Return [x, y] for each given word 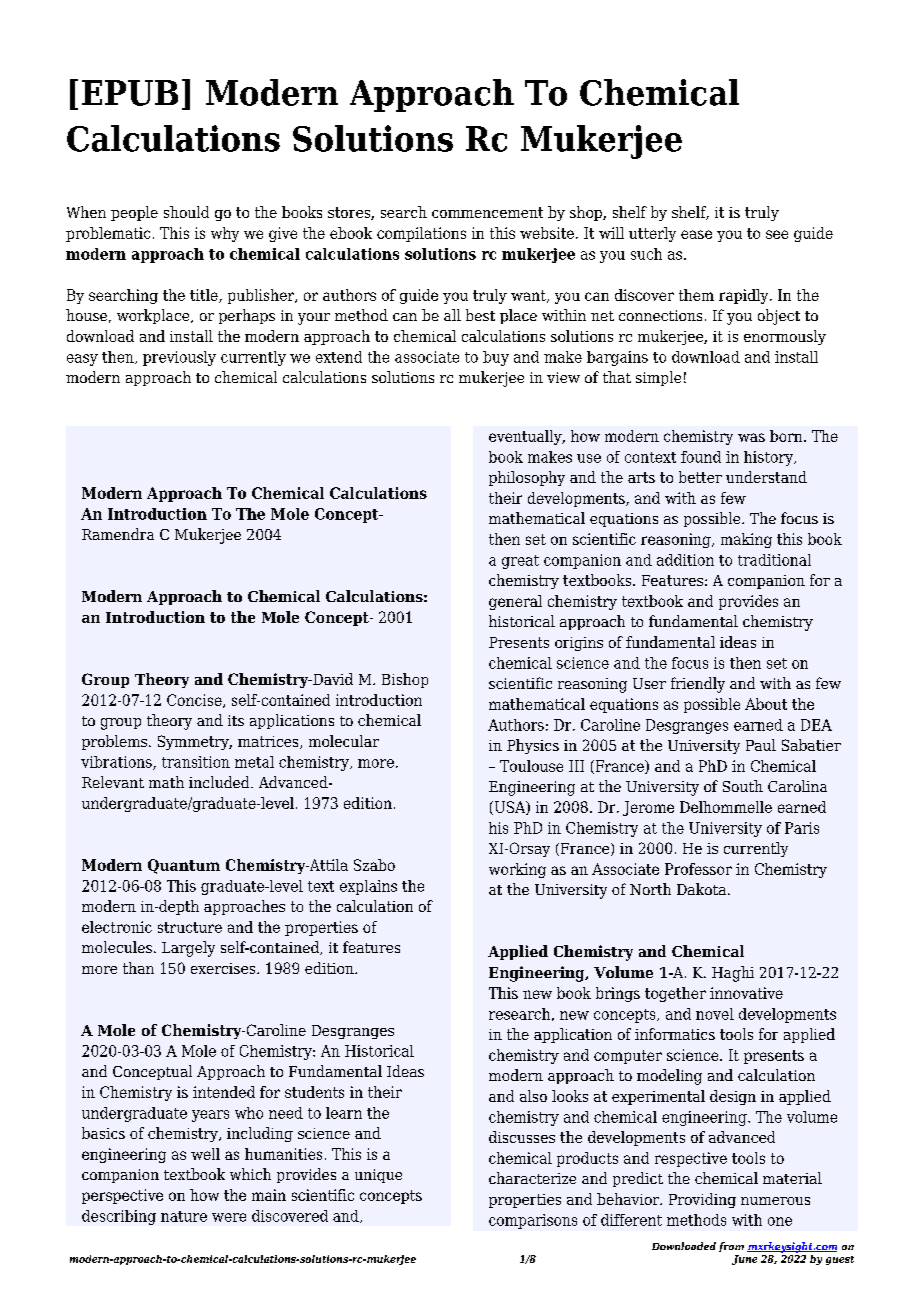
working [517, 870]
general [515, 602]
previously [179, 358]
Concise [195, 701]
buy [496, 358]
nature [184, 1216]
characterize [532, 1178]
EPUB [130, 93]
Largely [188, 949]
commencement [487, 212]
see [777, 234]
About [766, 704]
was [751, 437]
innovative [746, 993]
